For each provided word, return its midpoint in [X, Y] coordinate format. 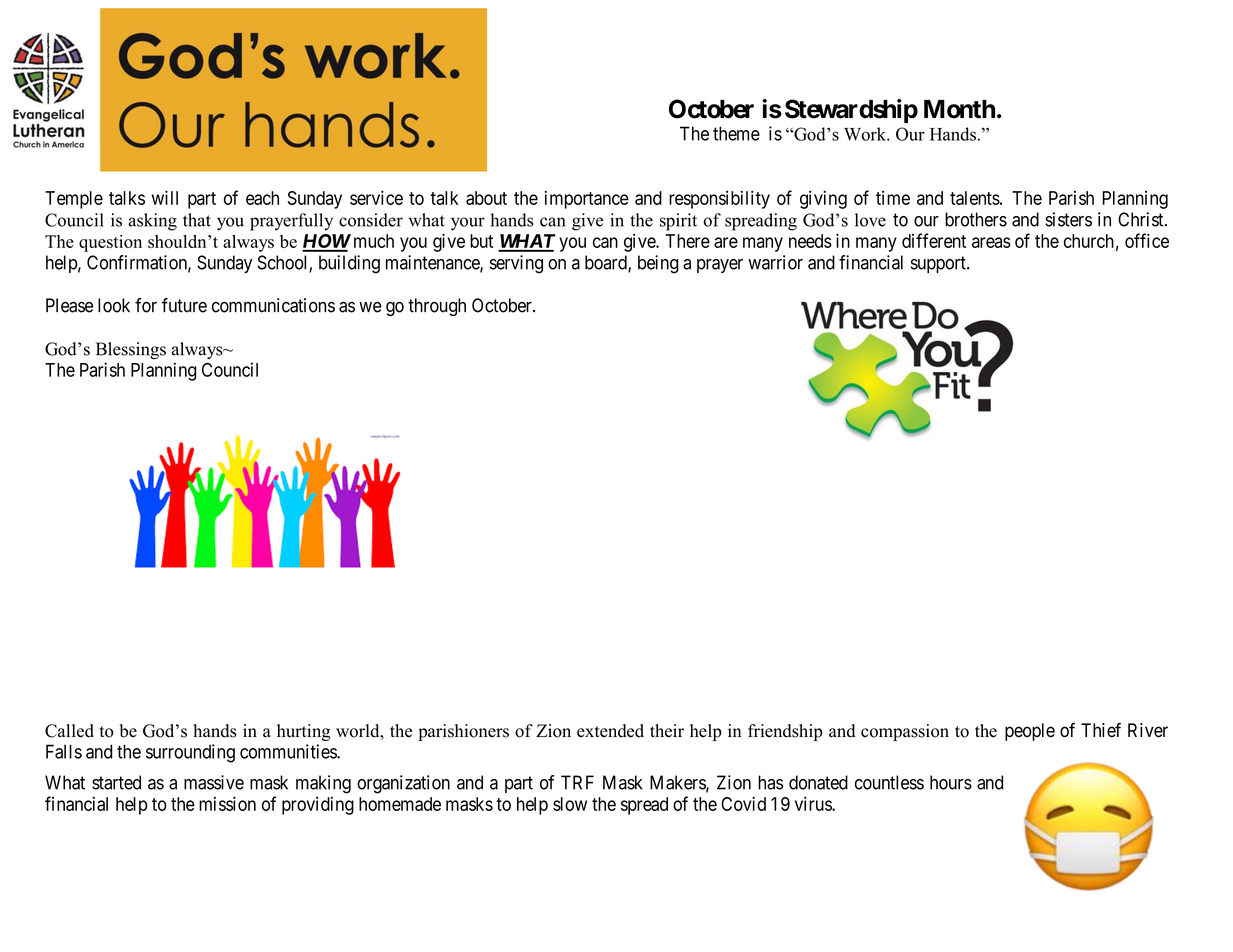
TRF [577, 782]
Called [69, 731]
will [165, 197]
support [939, 264]
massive [214, 782]
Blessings [131, 351]
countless [889, 782]
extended [610, 731]
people [1030, 732]
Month [959, 109]
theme [736, 133]
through [437, 307]
